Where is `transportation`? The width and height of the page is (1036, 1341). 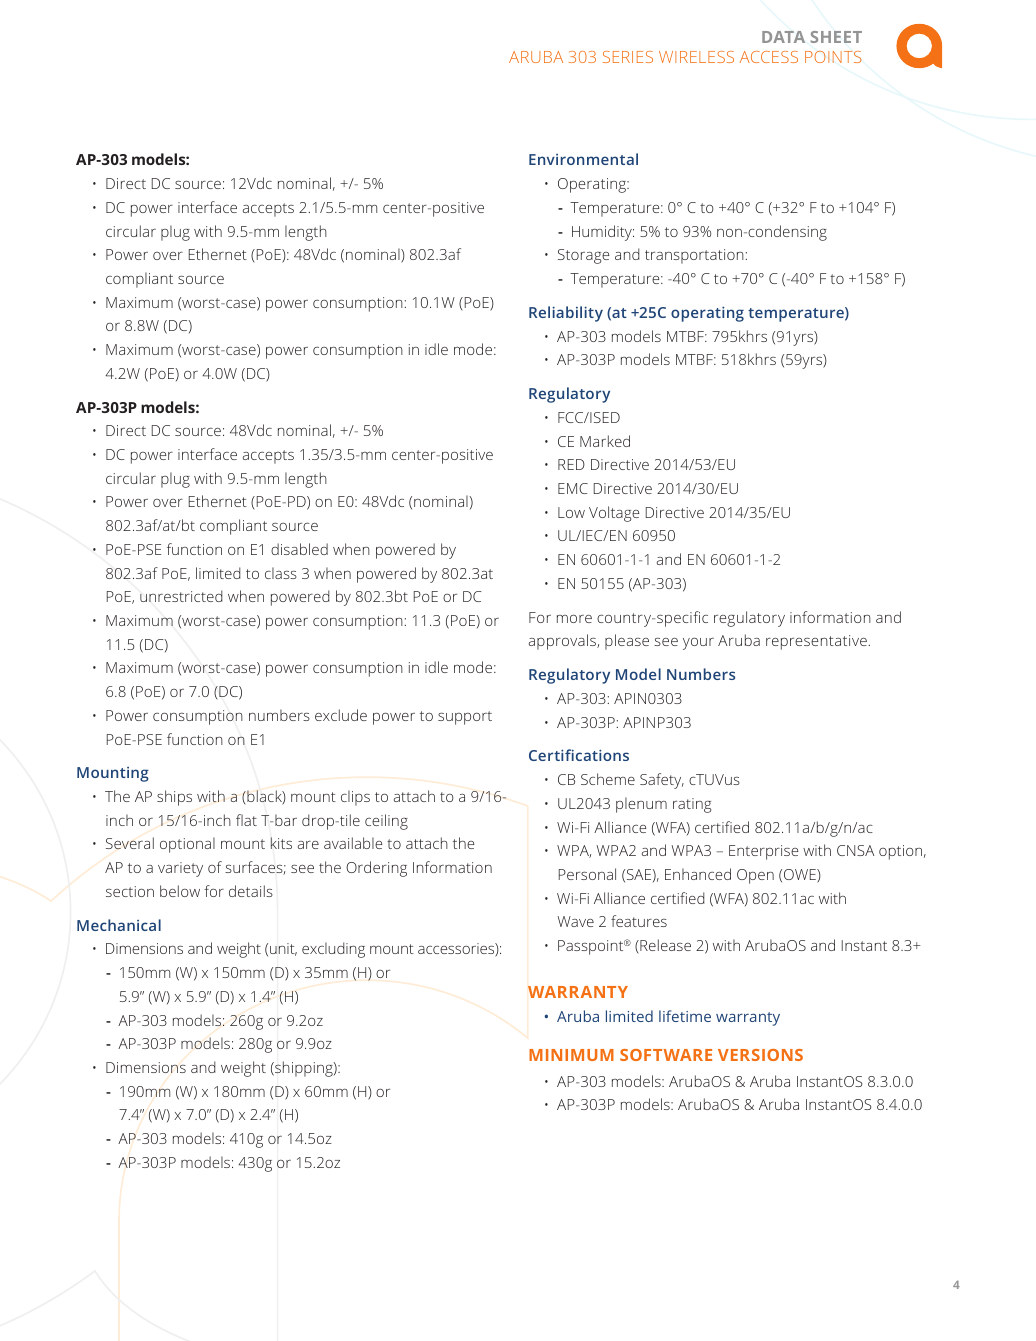 transportation is located at coordinates (695, 256).
